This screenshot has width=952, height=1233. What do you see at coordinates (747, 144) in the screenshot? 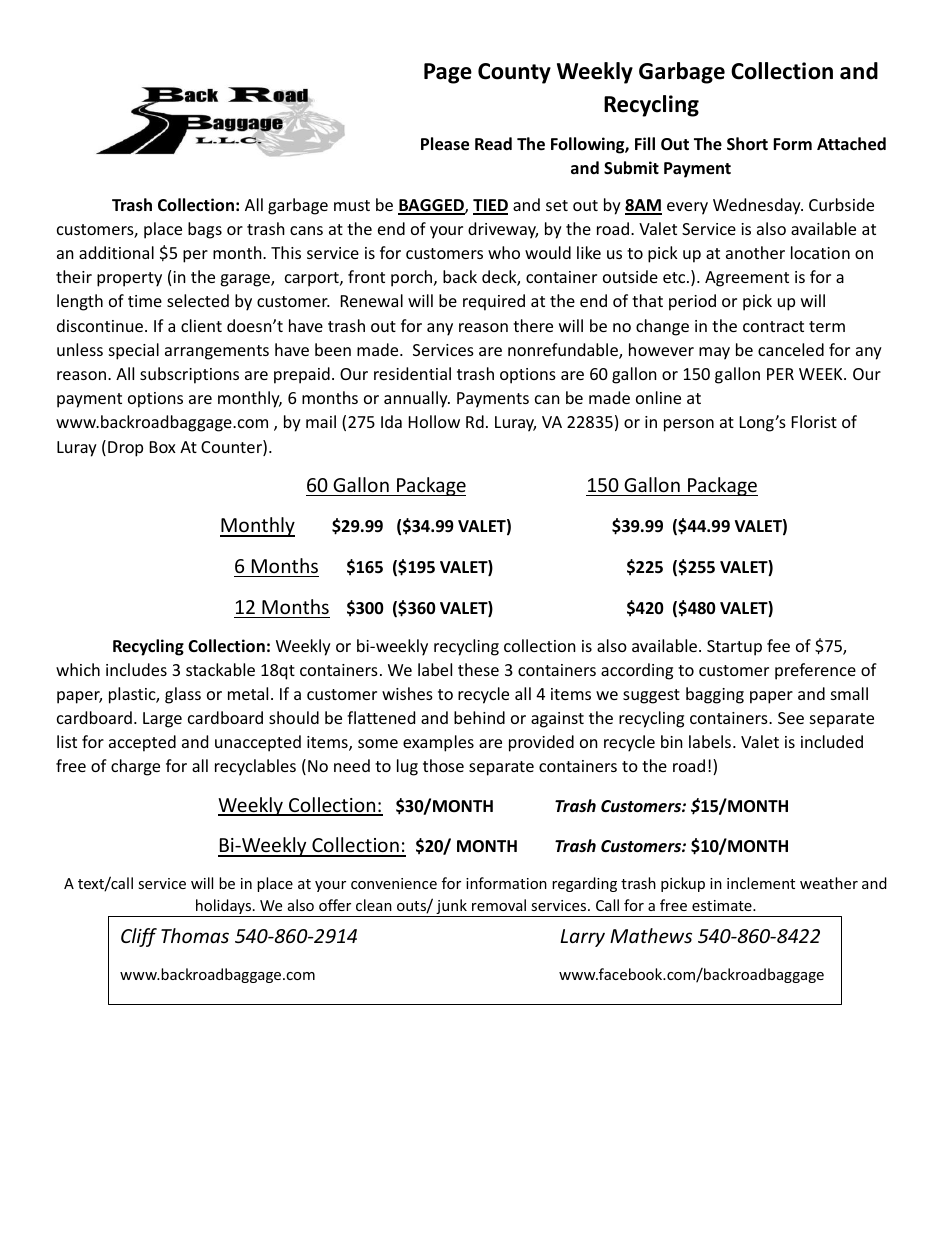
I see `Short` at bounding box center [747, 144].
